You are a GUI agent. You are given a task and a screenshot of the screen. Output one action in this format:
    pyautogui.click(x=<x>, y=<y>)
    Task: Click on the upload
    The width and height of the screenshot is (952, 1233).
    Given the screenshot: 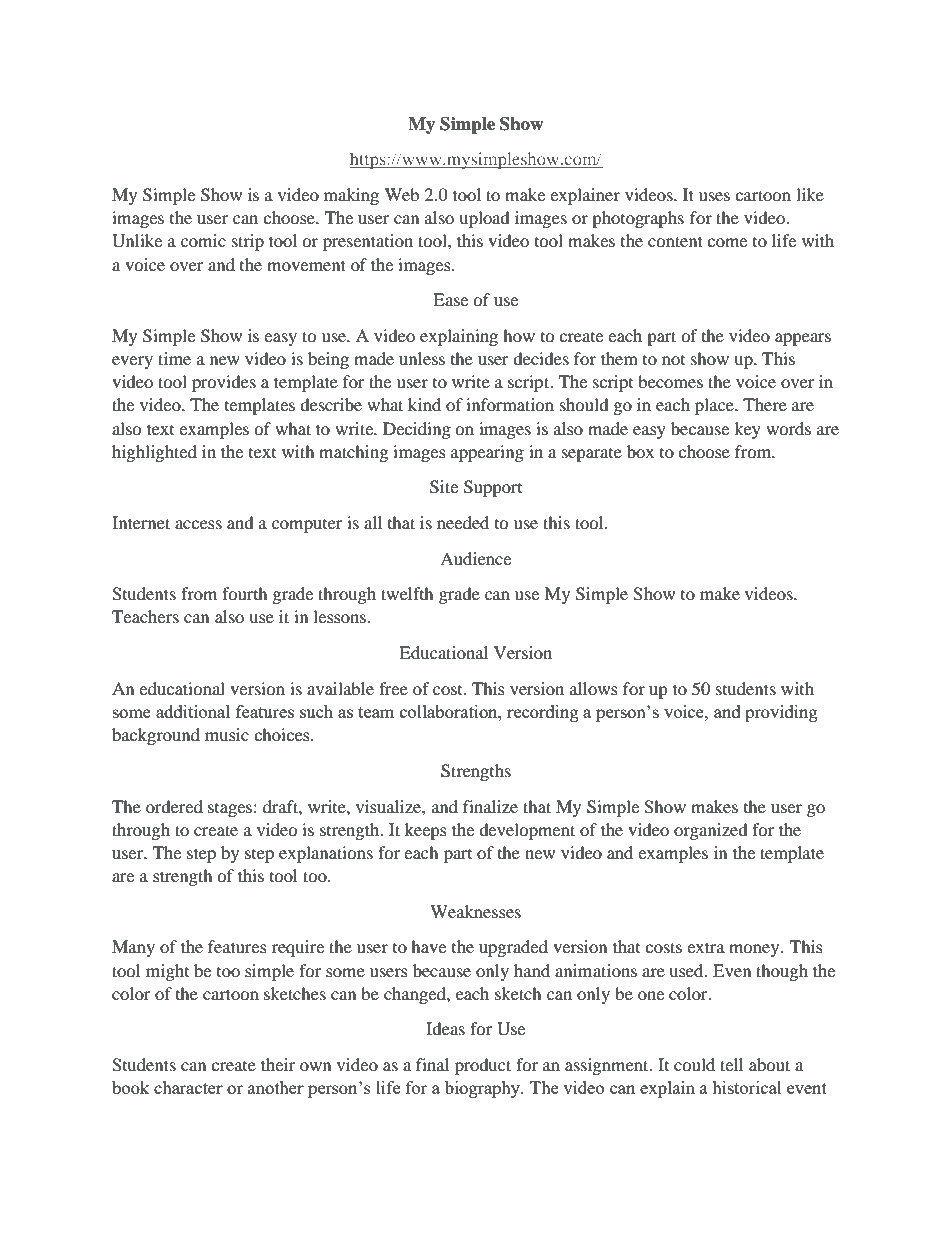 What is the action you would take?
    pyautogui.click(x=484, y=219)
